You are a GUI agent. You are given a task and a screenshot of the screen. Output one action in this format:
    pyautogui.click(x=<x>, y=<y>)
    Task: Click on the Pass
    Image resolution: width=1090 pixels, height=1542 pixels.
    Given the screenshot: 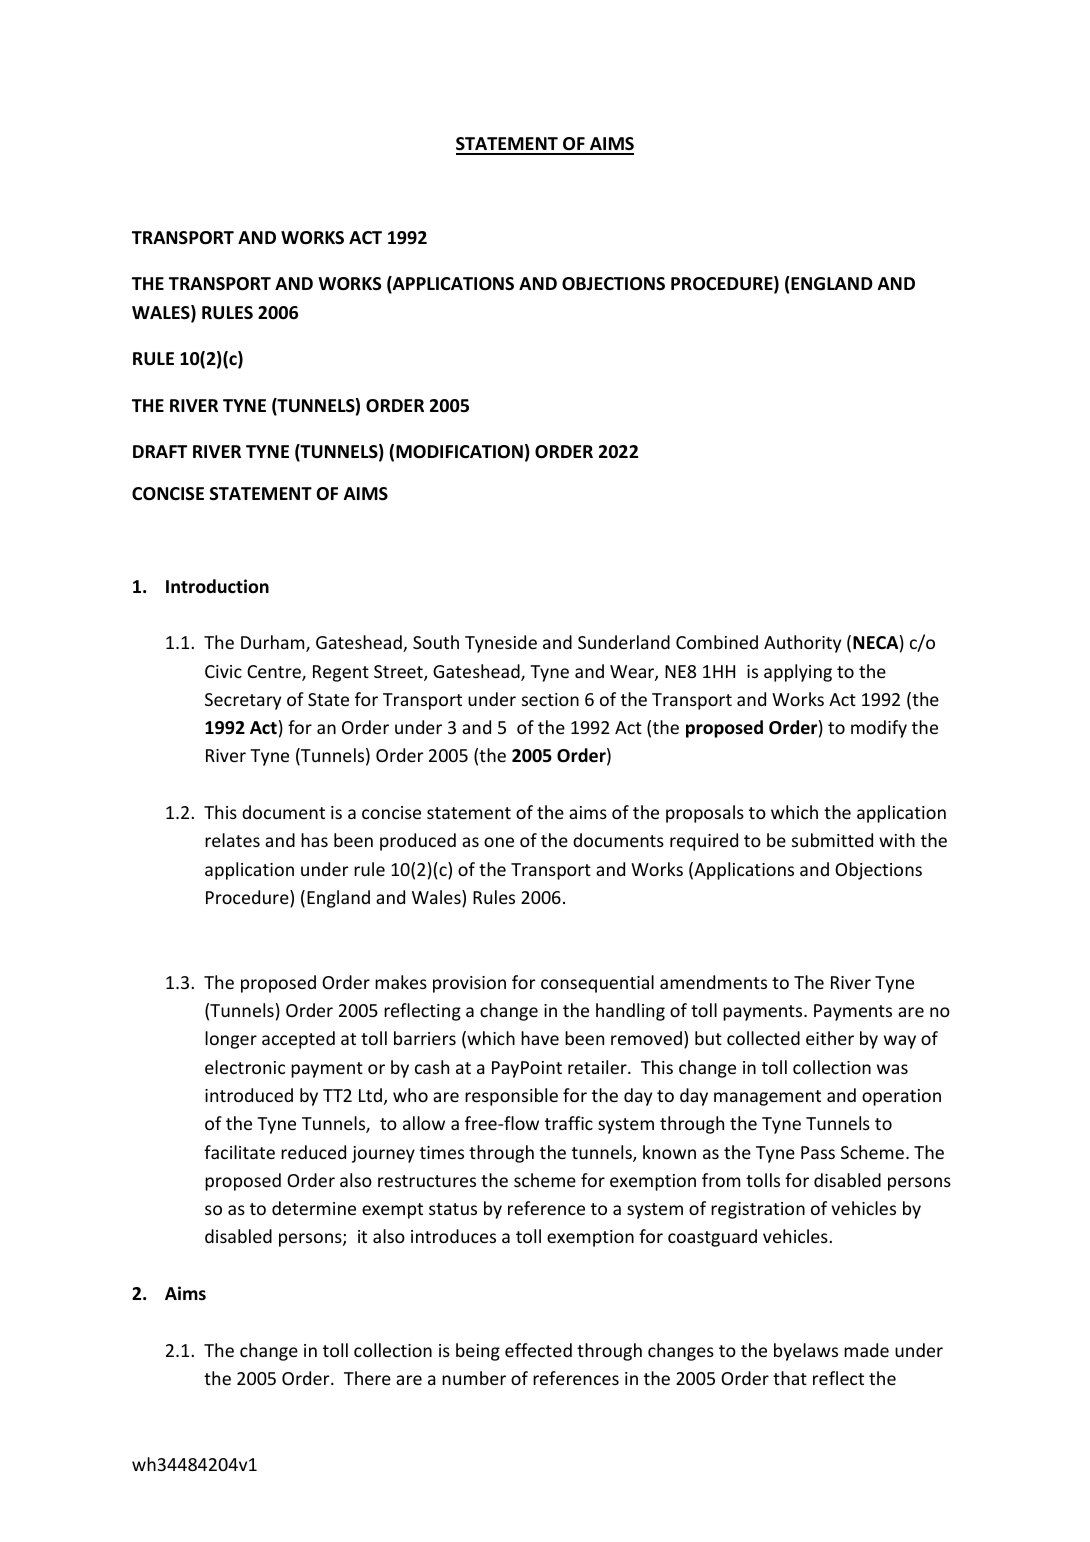 What is the action you would take?
    pyautogui.click(x=818, y=1152)
